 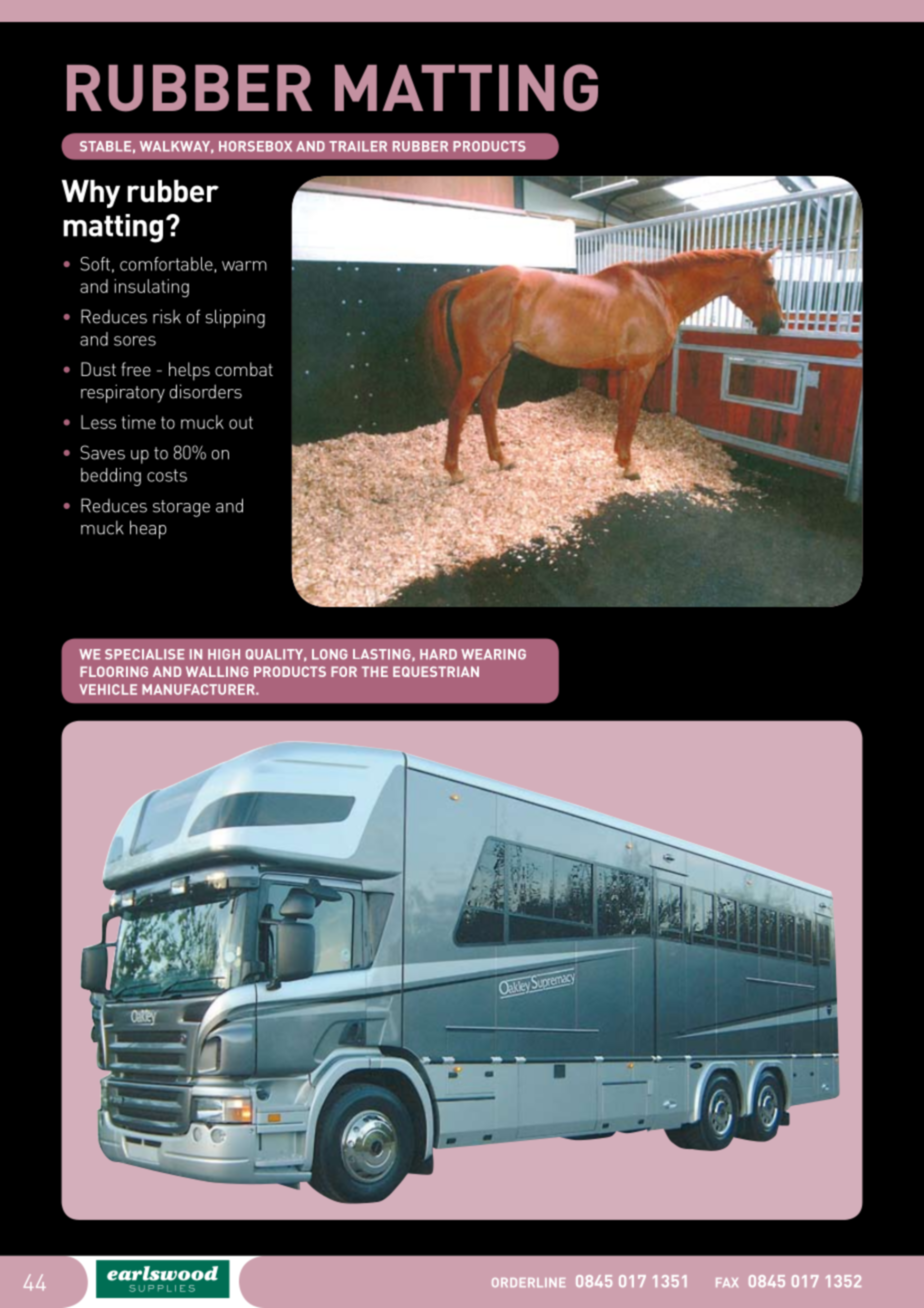 I want to click on manufacturer, so click(x=199, y=689).
